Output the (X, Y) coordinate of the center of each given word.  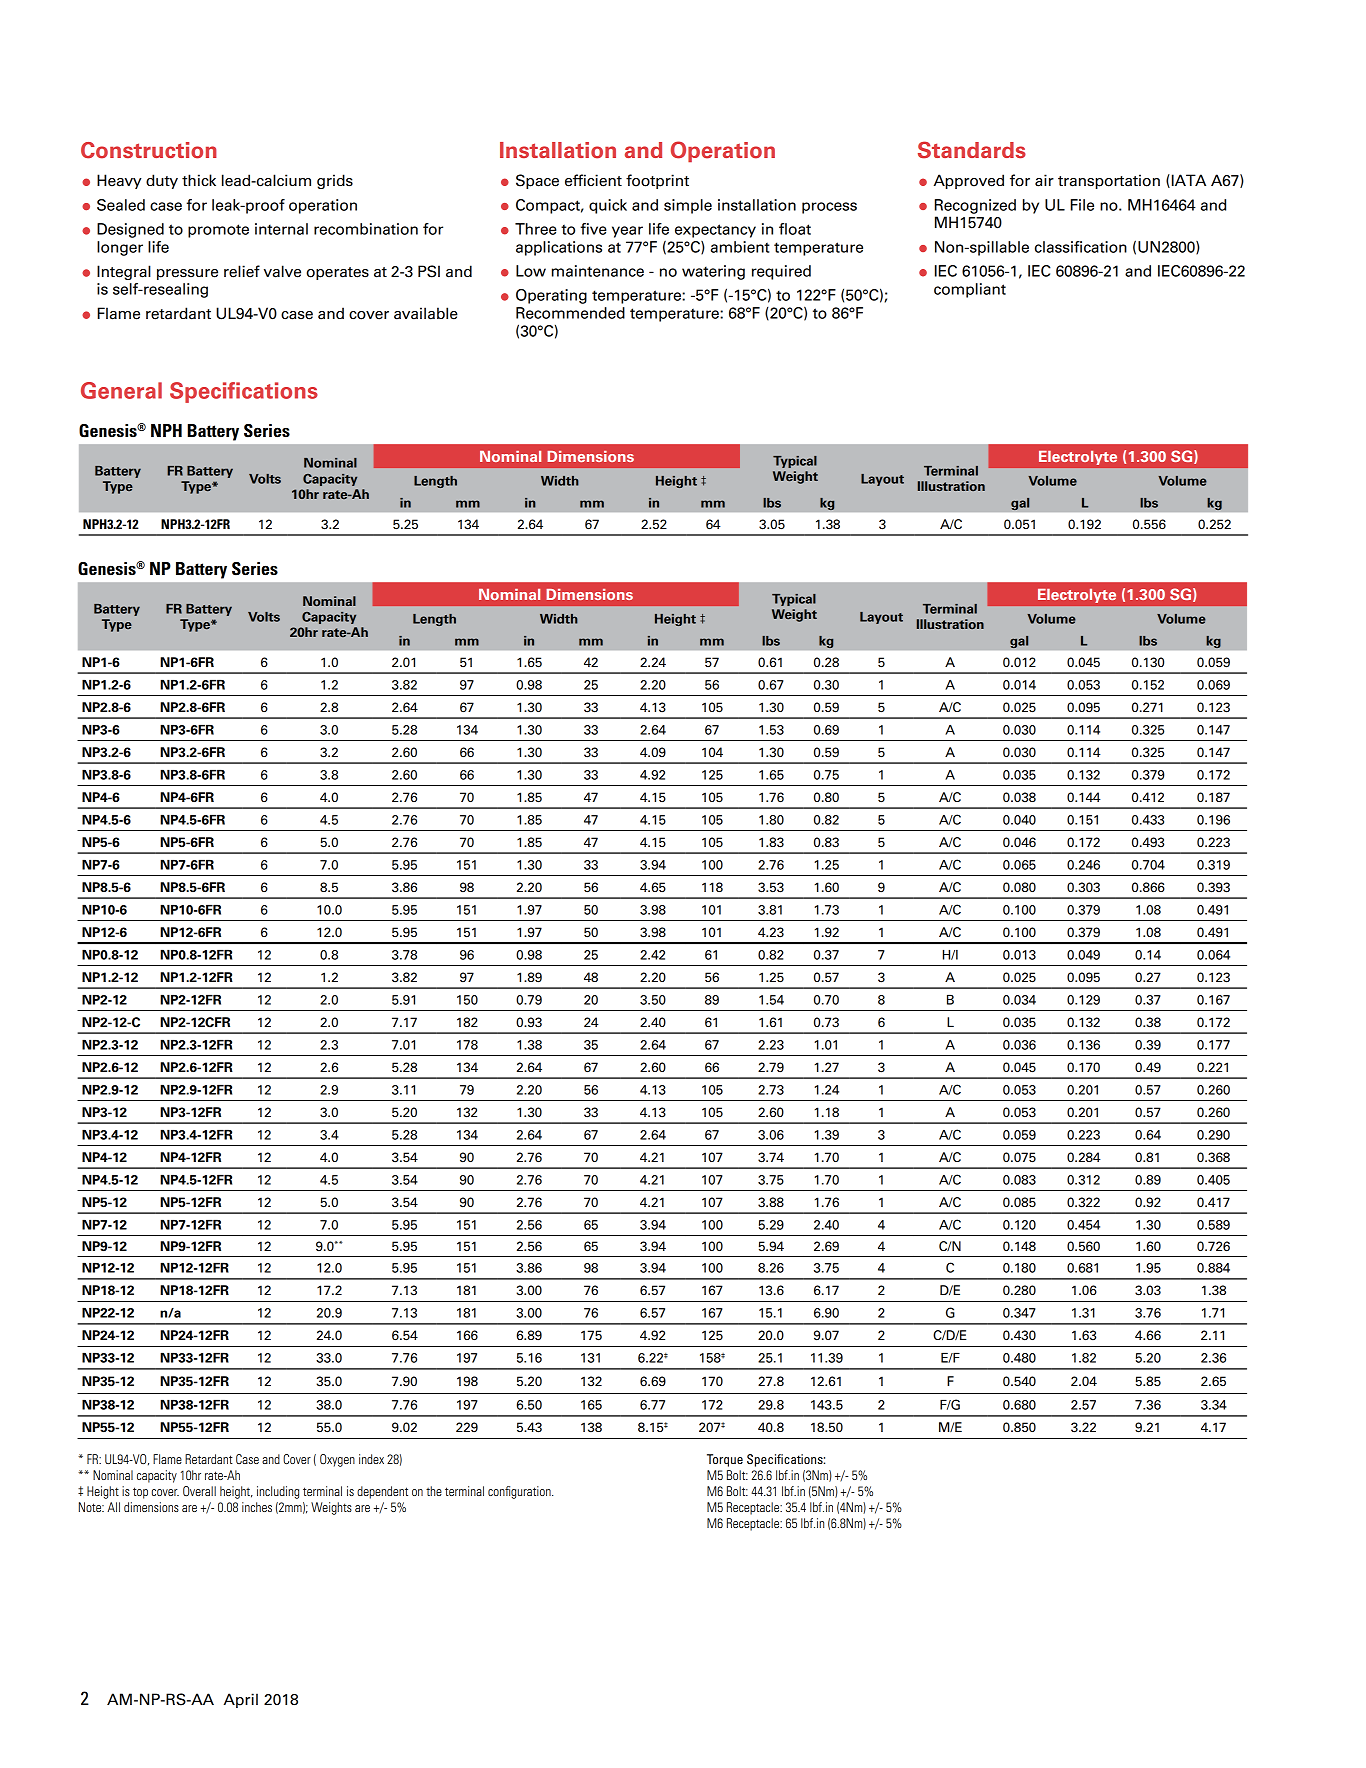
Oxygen (337, 1460)
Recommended (570, 313)
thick (199, 180)
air (1044, 180)
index (371, 1459)
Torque (725, 1460)
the (434, 1491)
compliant (970, 290)
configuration (520, 1492)
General (121, 390)
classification (1081, 247)
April (241, 1700)
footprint (657, 181)
